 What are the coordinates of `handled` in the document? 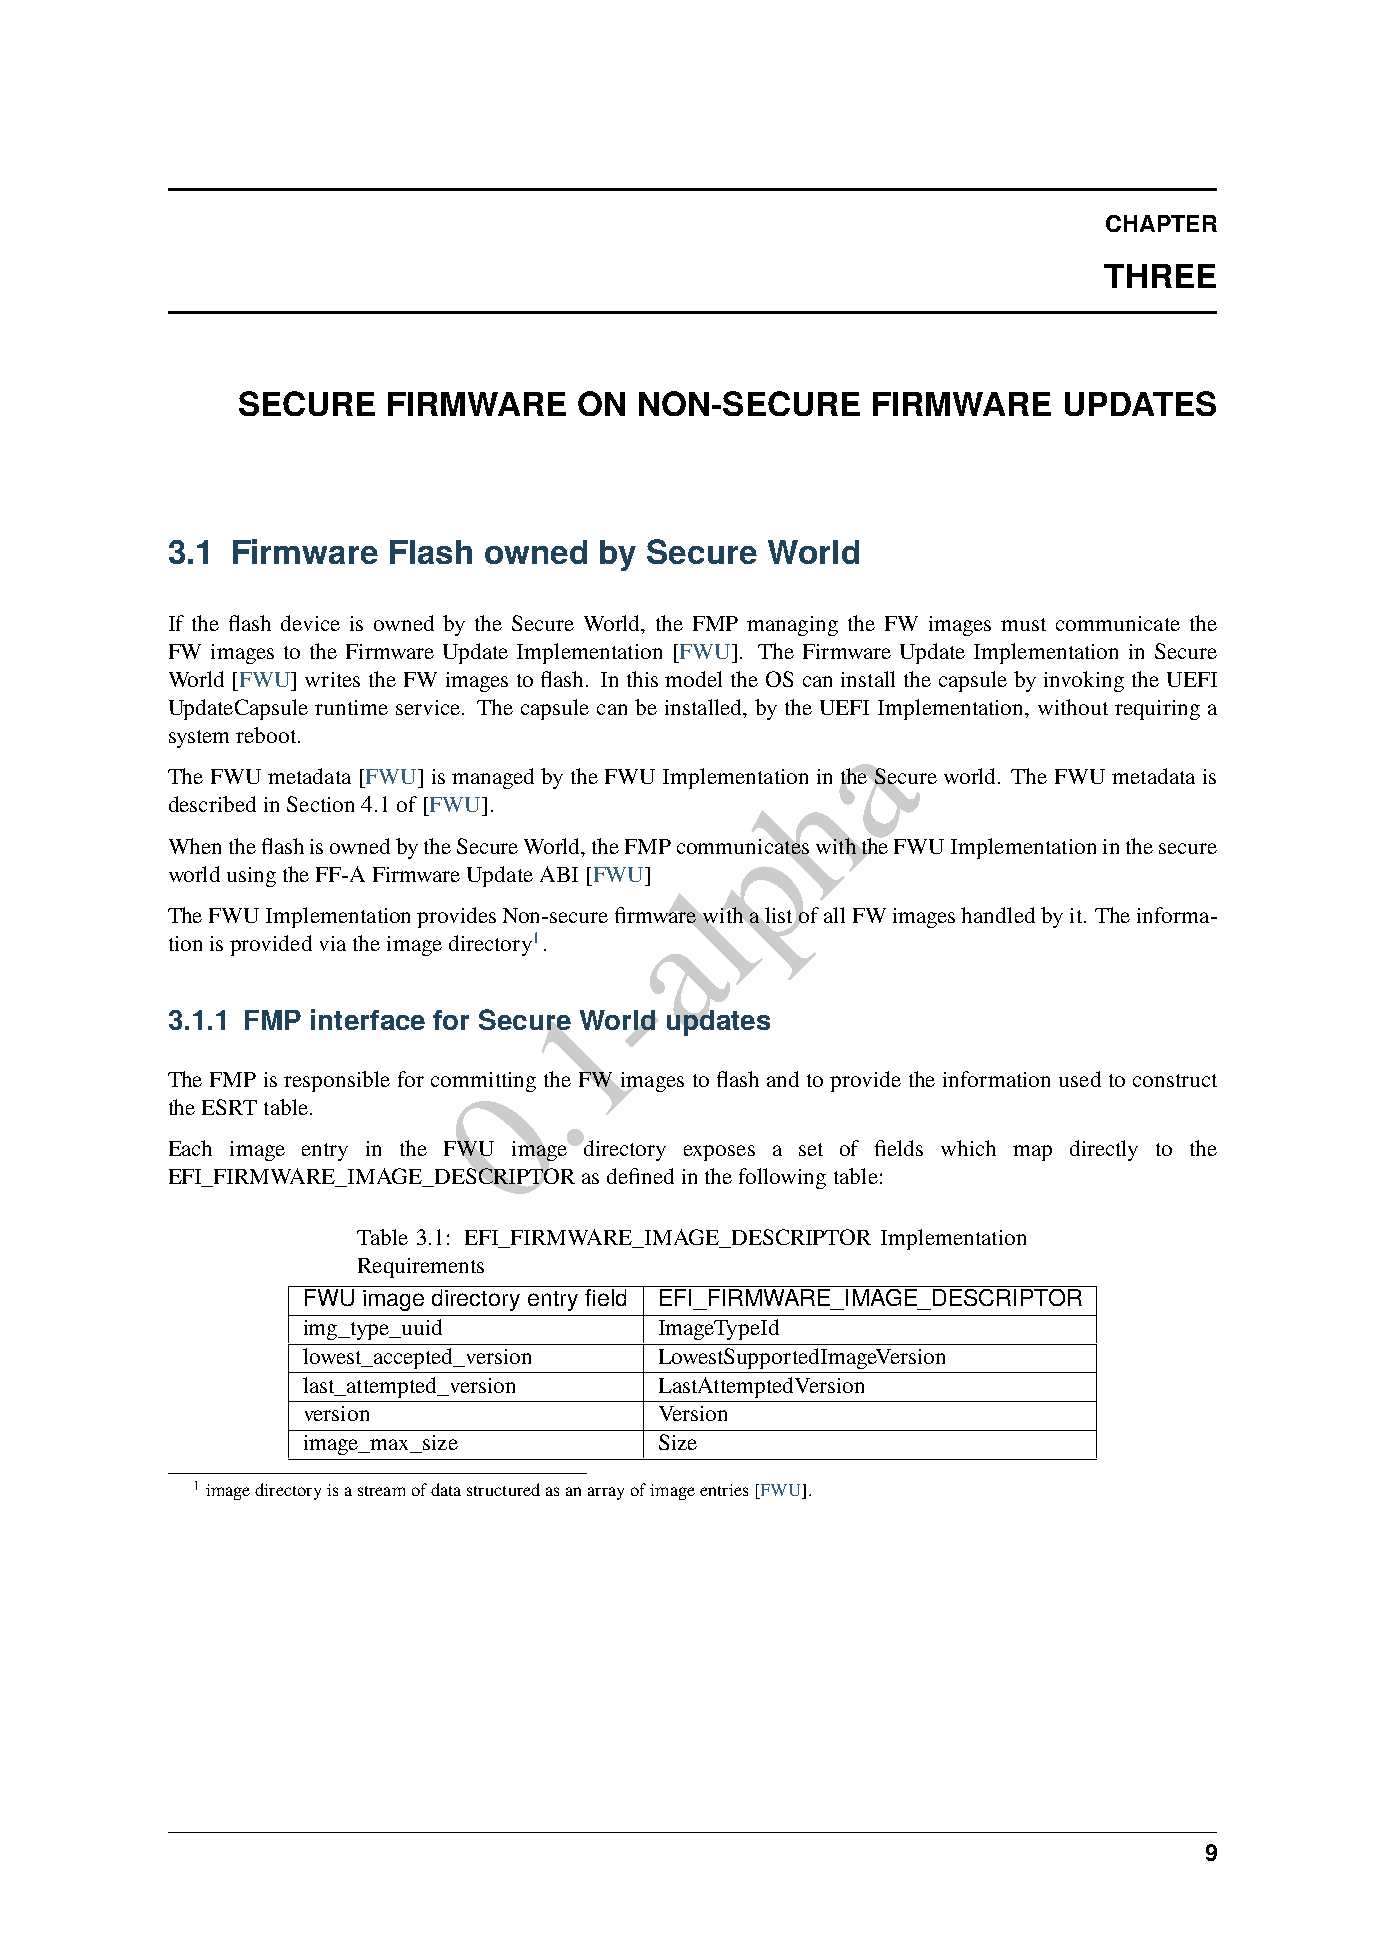 It's located at (998, 915).
